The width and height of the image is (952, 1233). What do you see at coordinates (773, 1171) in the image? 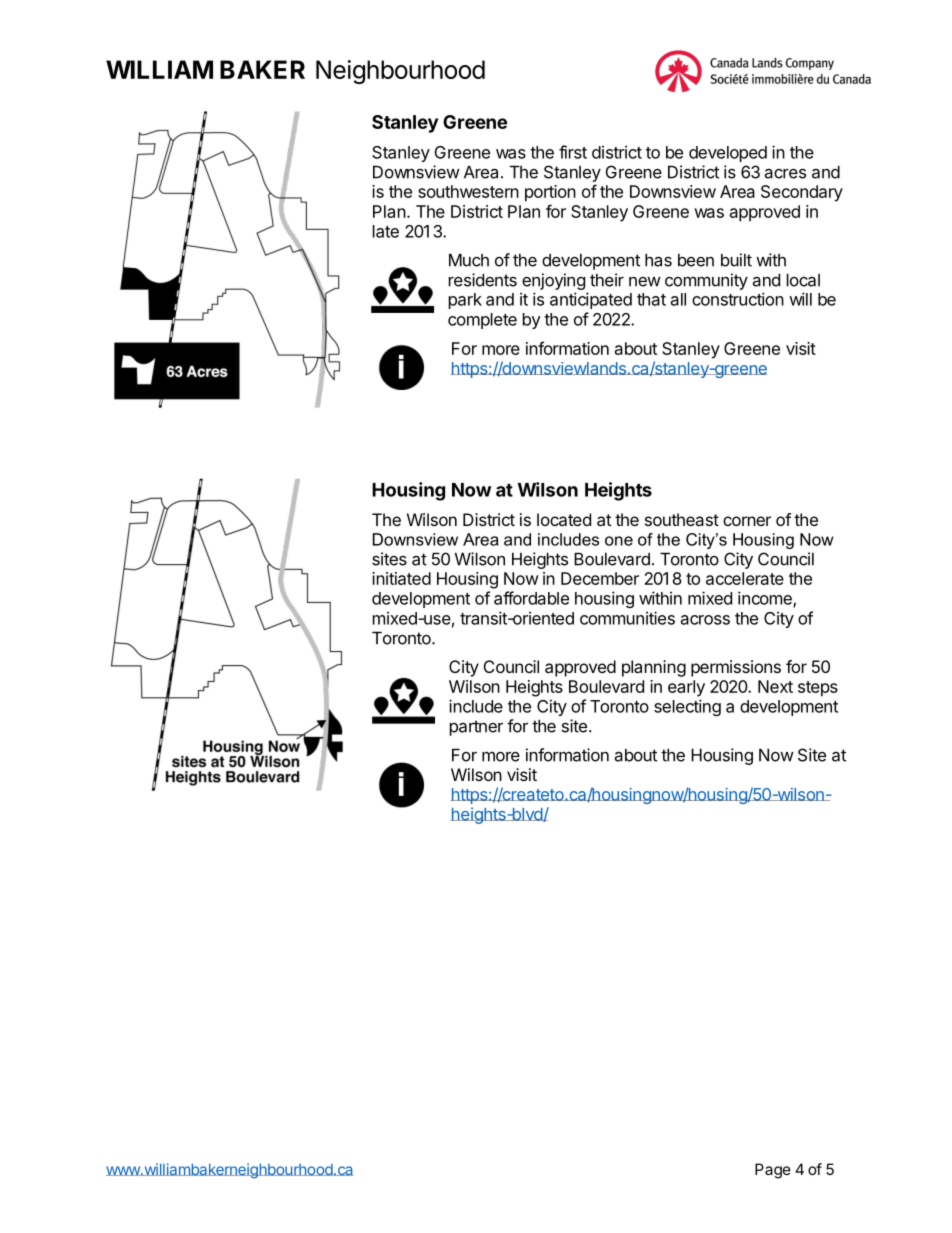
I see `Page` at bounding box center [773, 1171].
